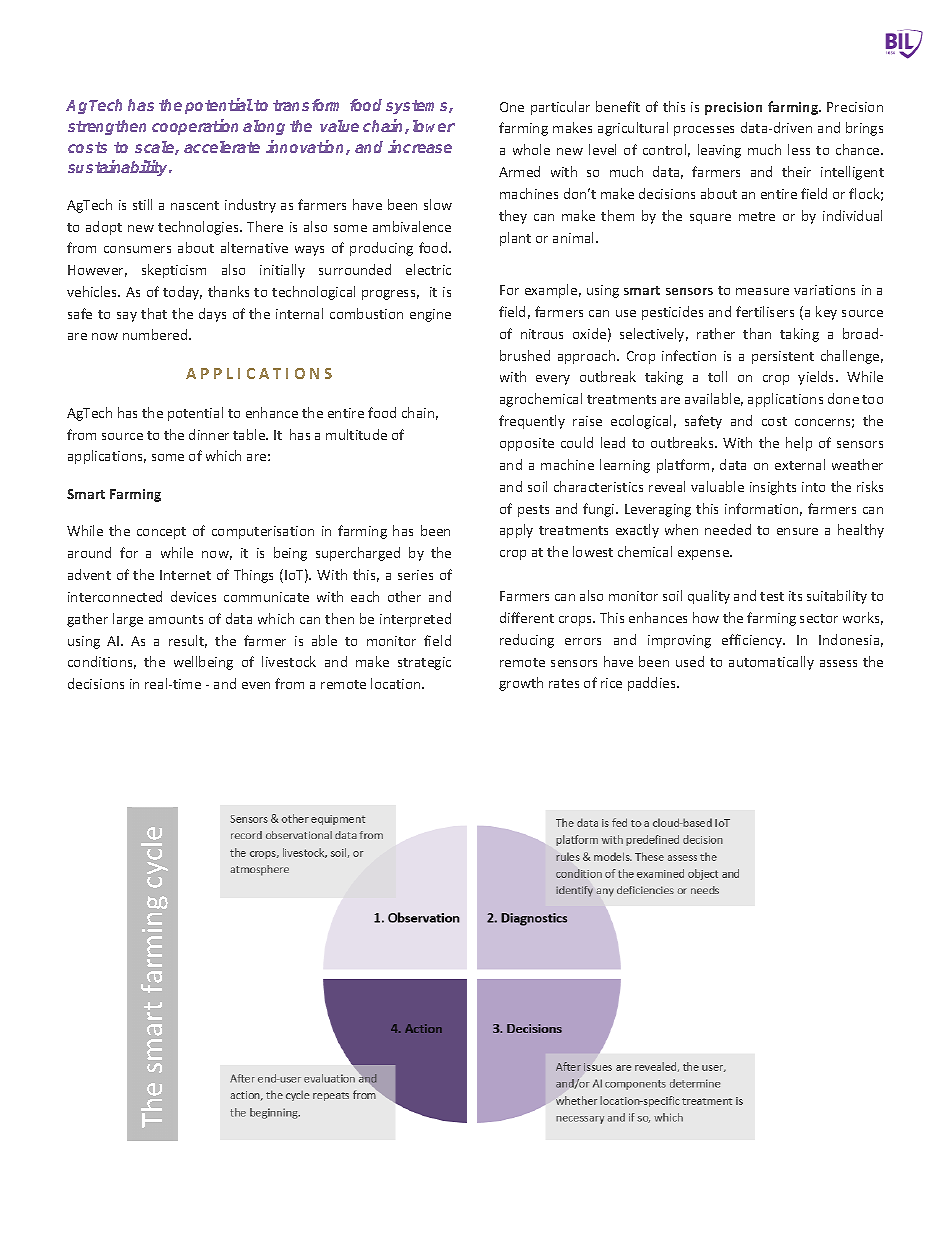  Describe the element at coordinates (516, 531) in the page. I see `apply` at that location.
